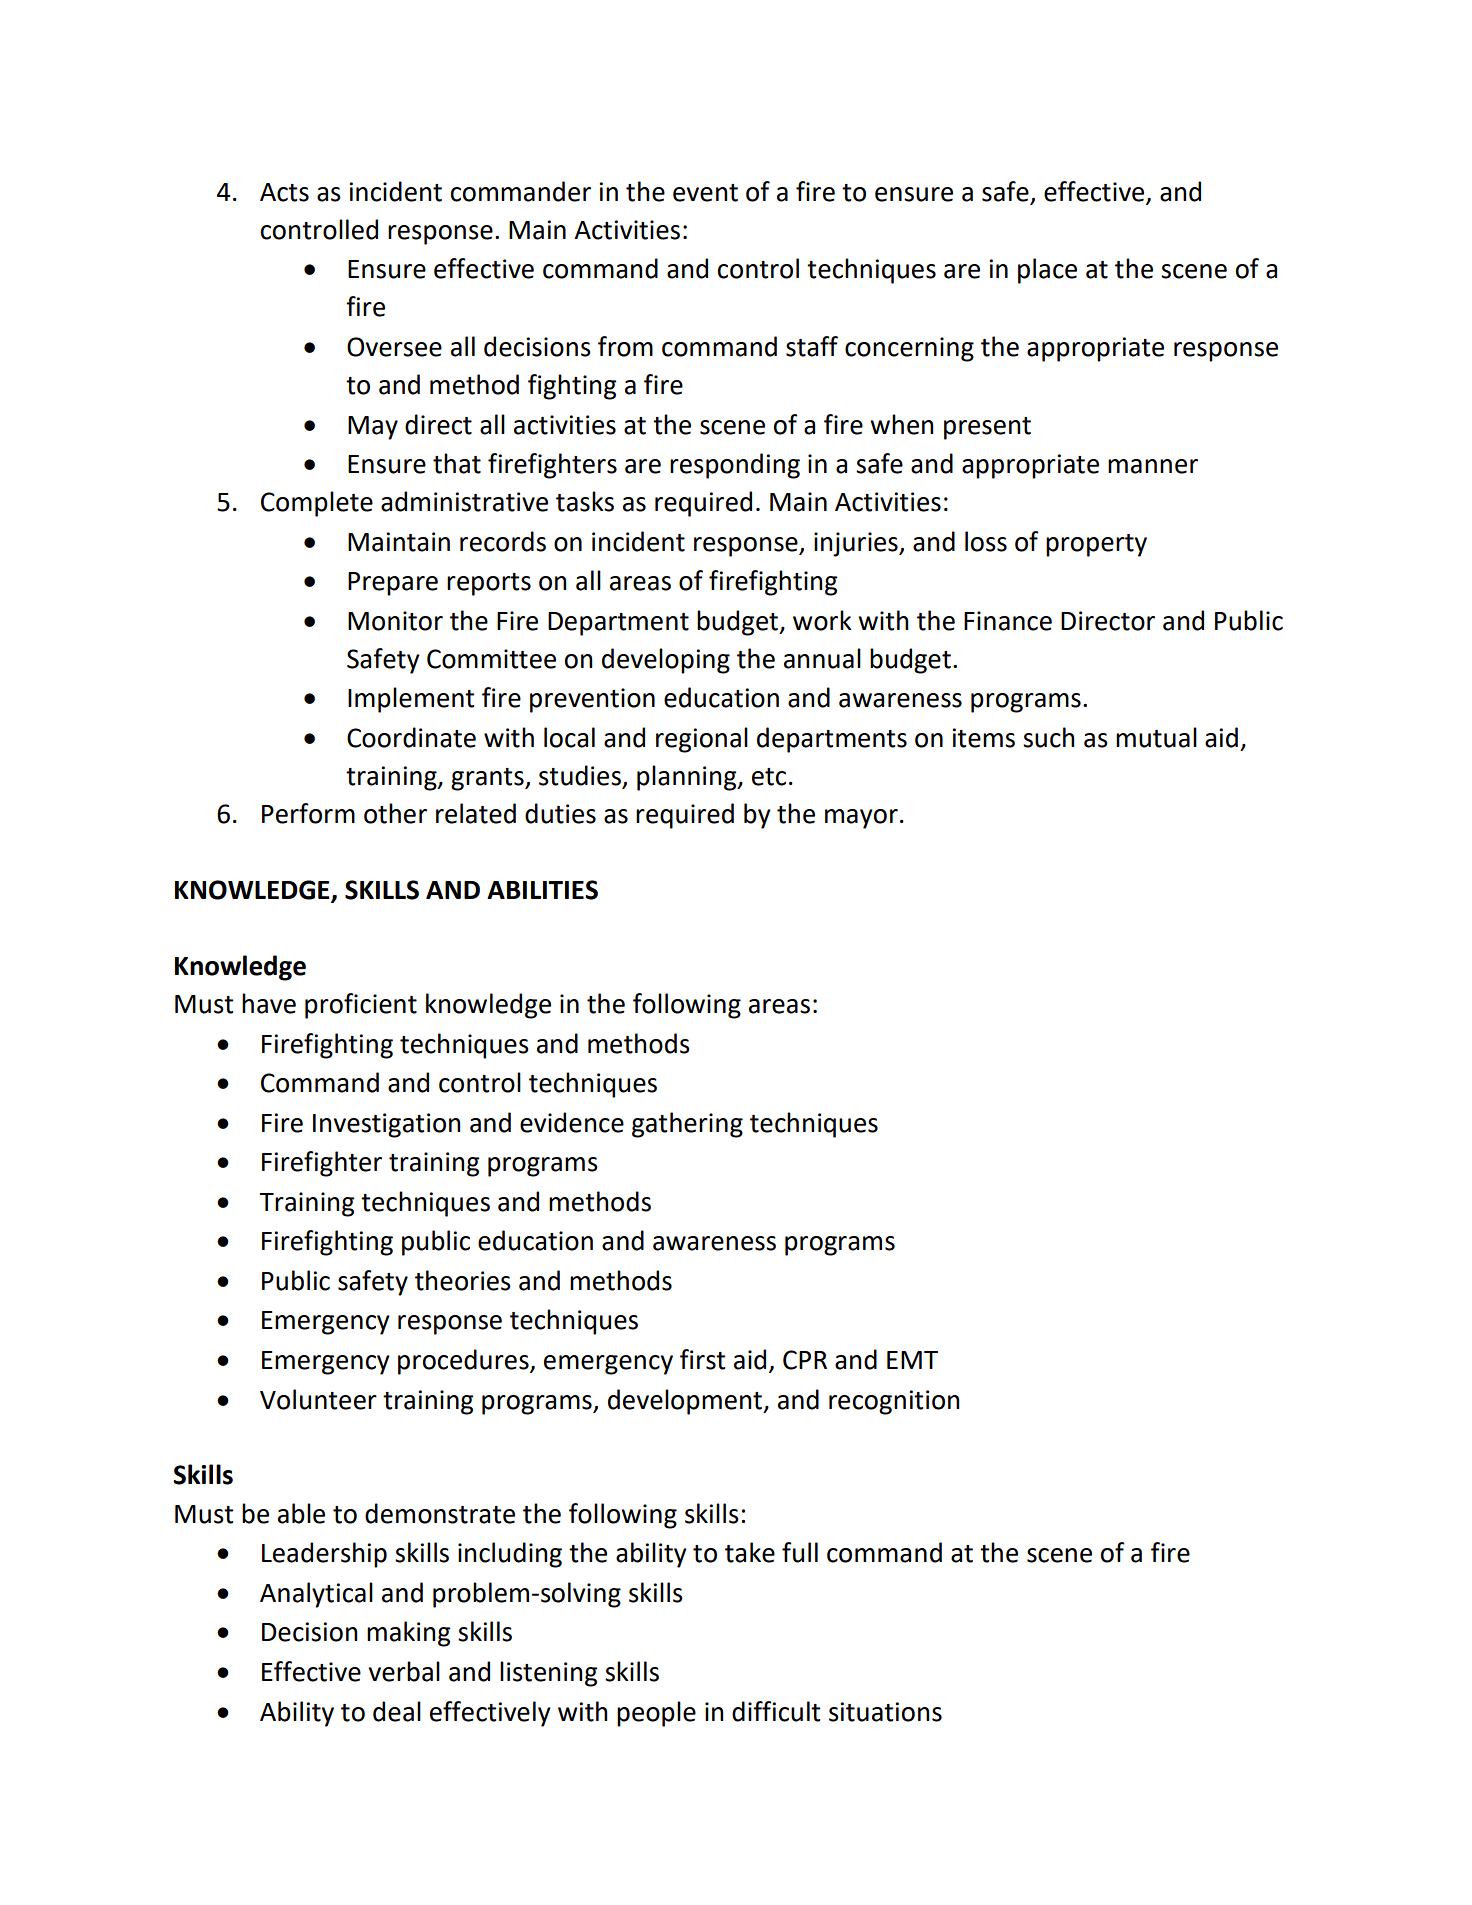 The height and width of the screenshot is (1905, 1472). I want to click on Acts, so click(284, 192).
